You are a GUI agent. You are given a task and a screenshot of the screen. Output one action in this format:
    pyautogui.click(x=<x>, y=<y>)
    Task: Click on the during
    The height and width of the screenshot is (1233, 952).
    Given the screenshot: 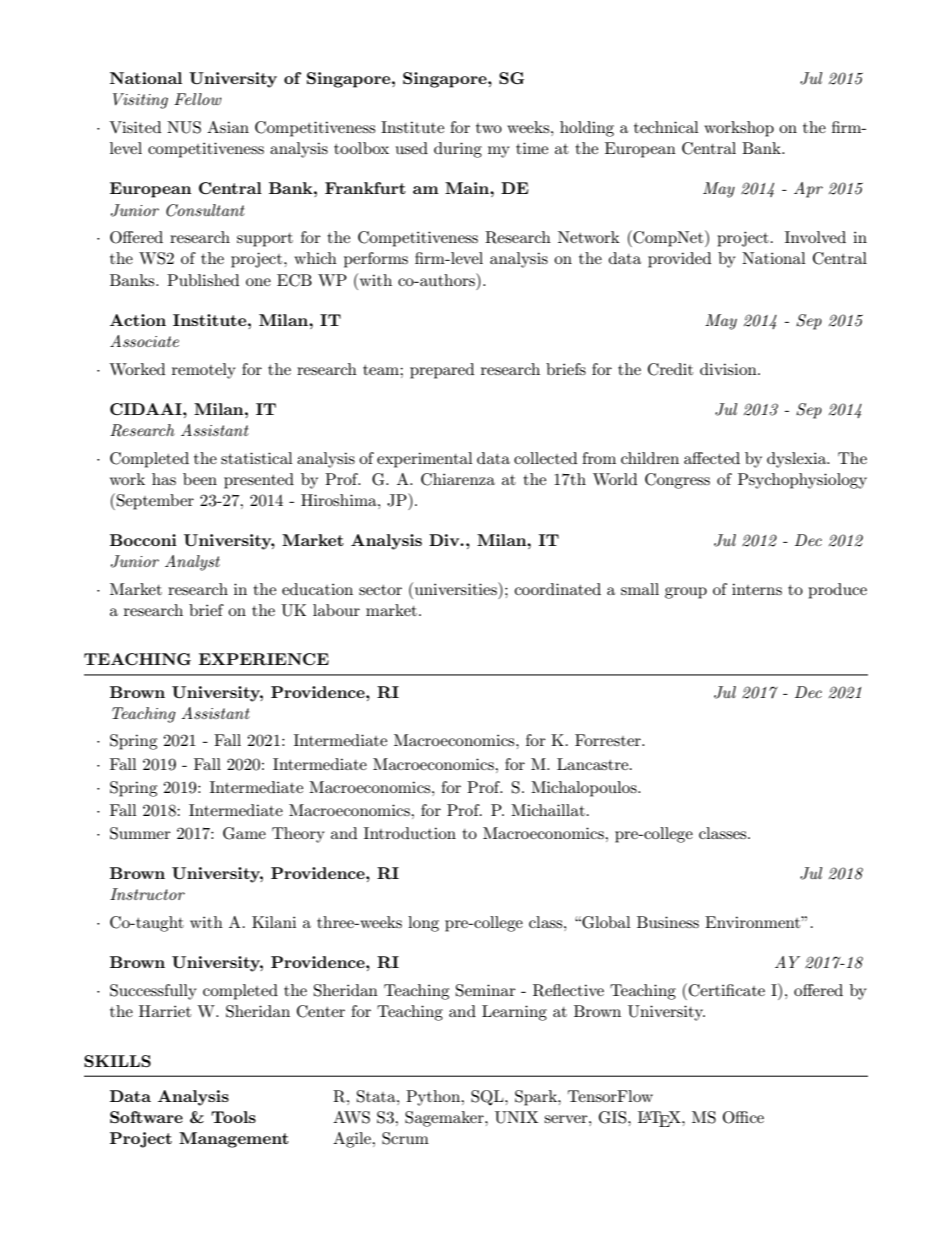 What is the action you would take?
    pyautogui.click(x=458, y=150)
